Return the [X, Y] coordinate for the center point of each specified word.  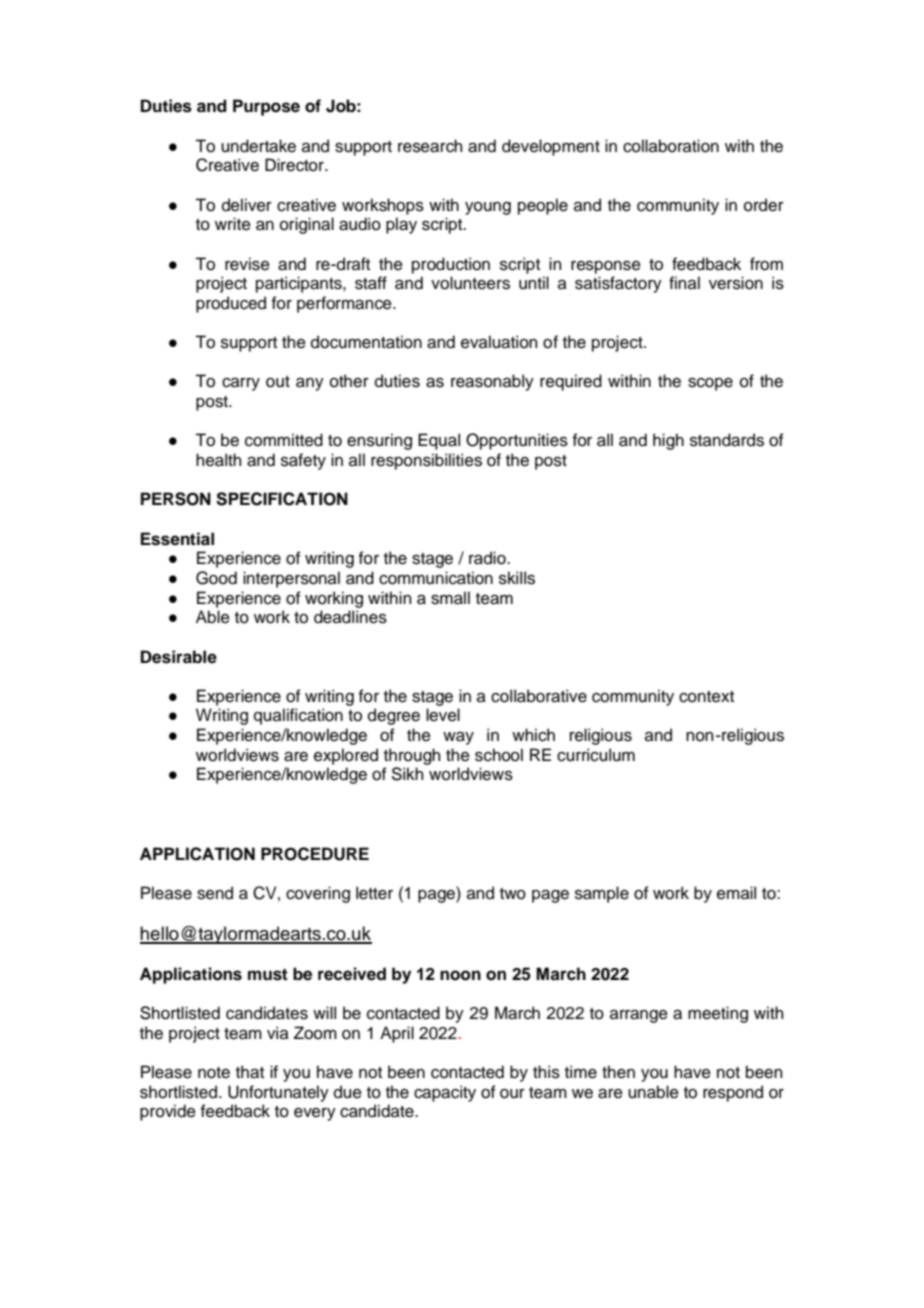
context [706, 697]
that [250, 1072]
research [430, 146]
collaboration [671, 146]
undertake [258, 146]
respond [733, 1093]
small [450, 598]
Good [216, 578]
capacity [445, 1093]
